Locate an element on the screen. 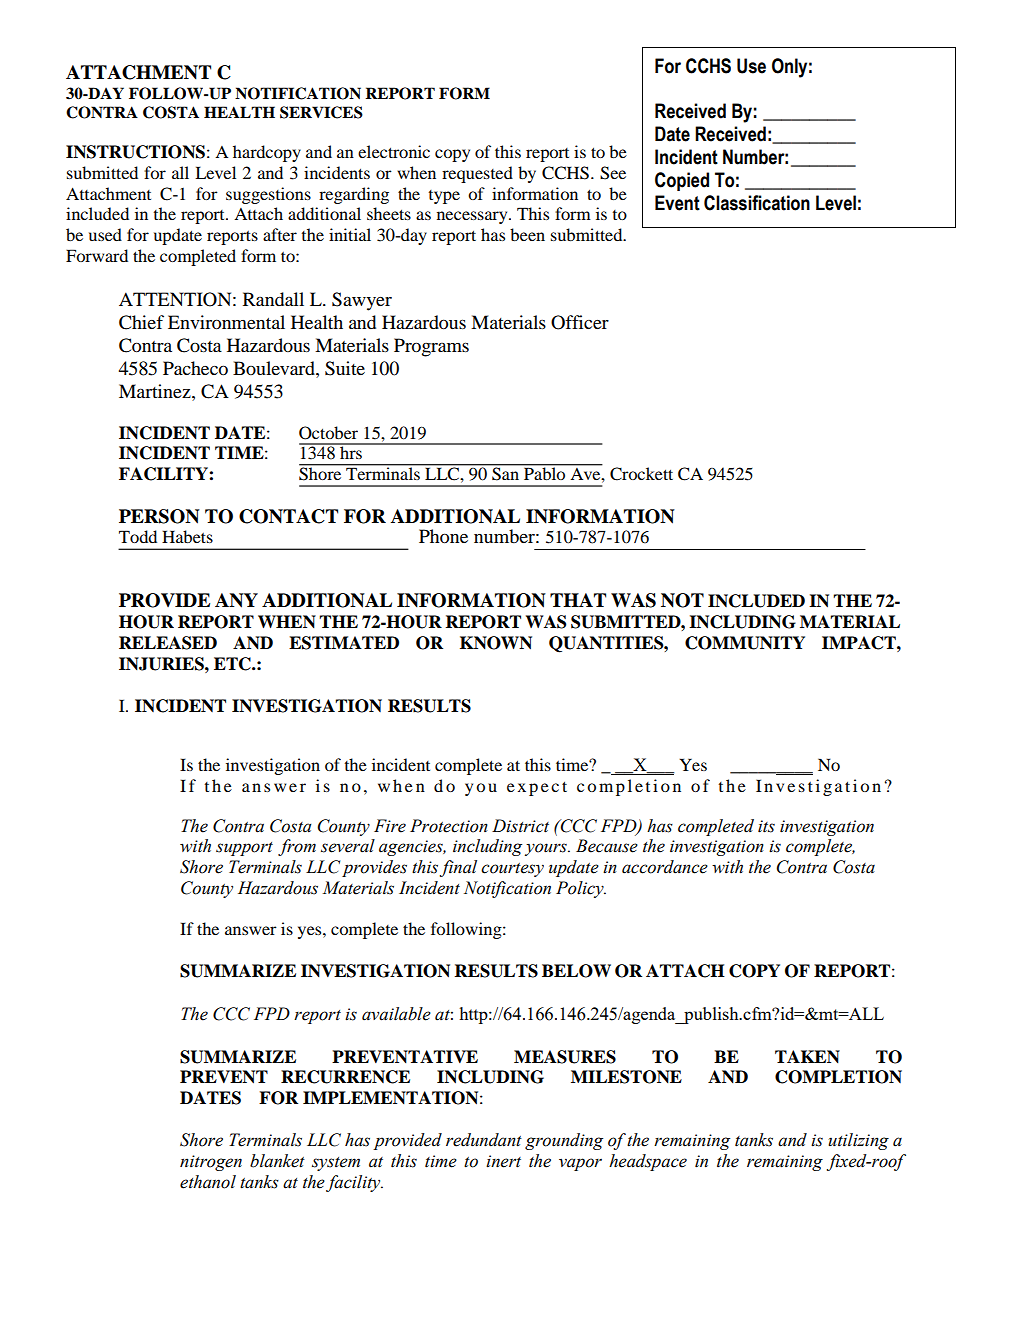  INSTRUCTIONS is located at coordinates (135, 152).
